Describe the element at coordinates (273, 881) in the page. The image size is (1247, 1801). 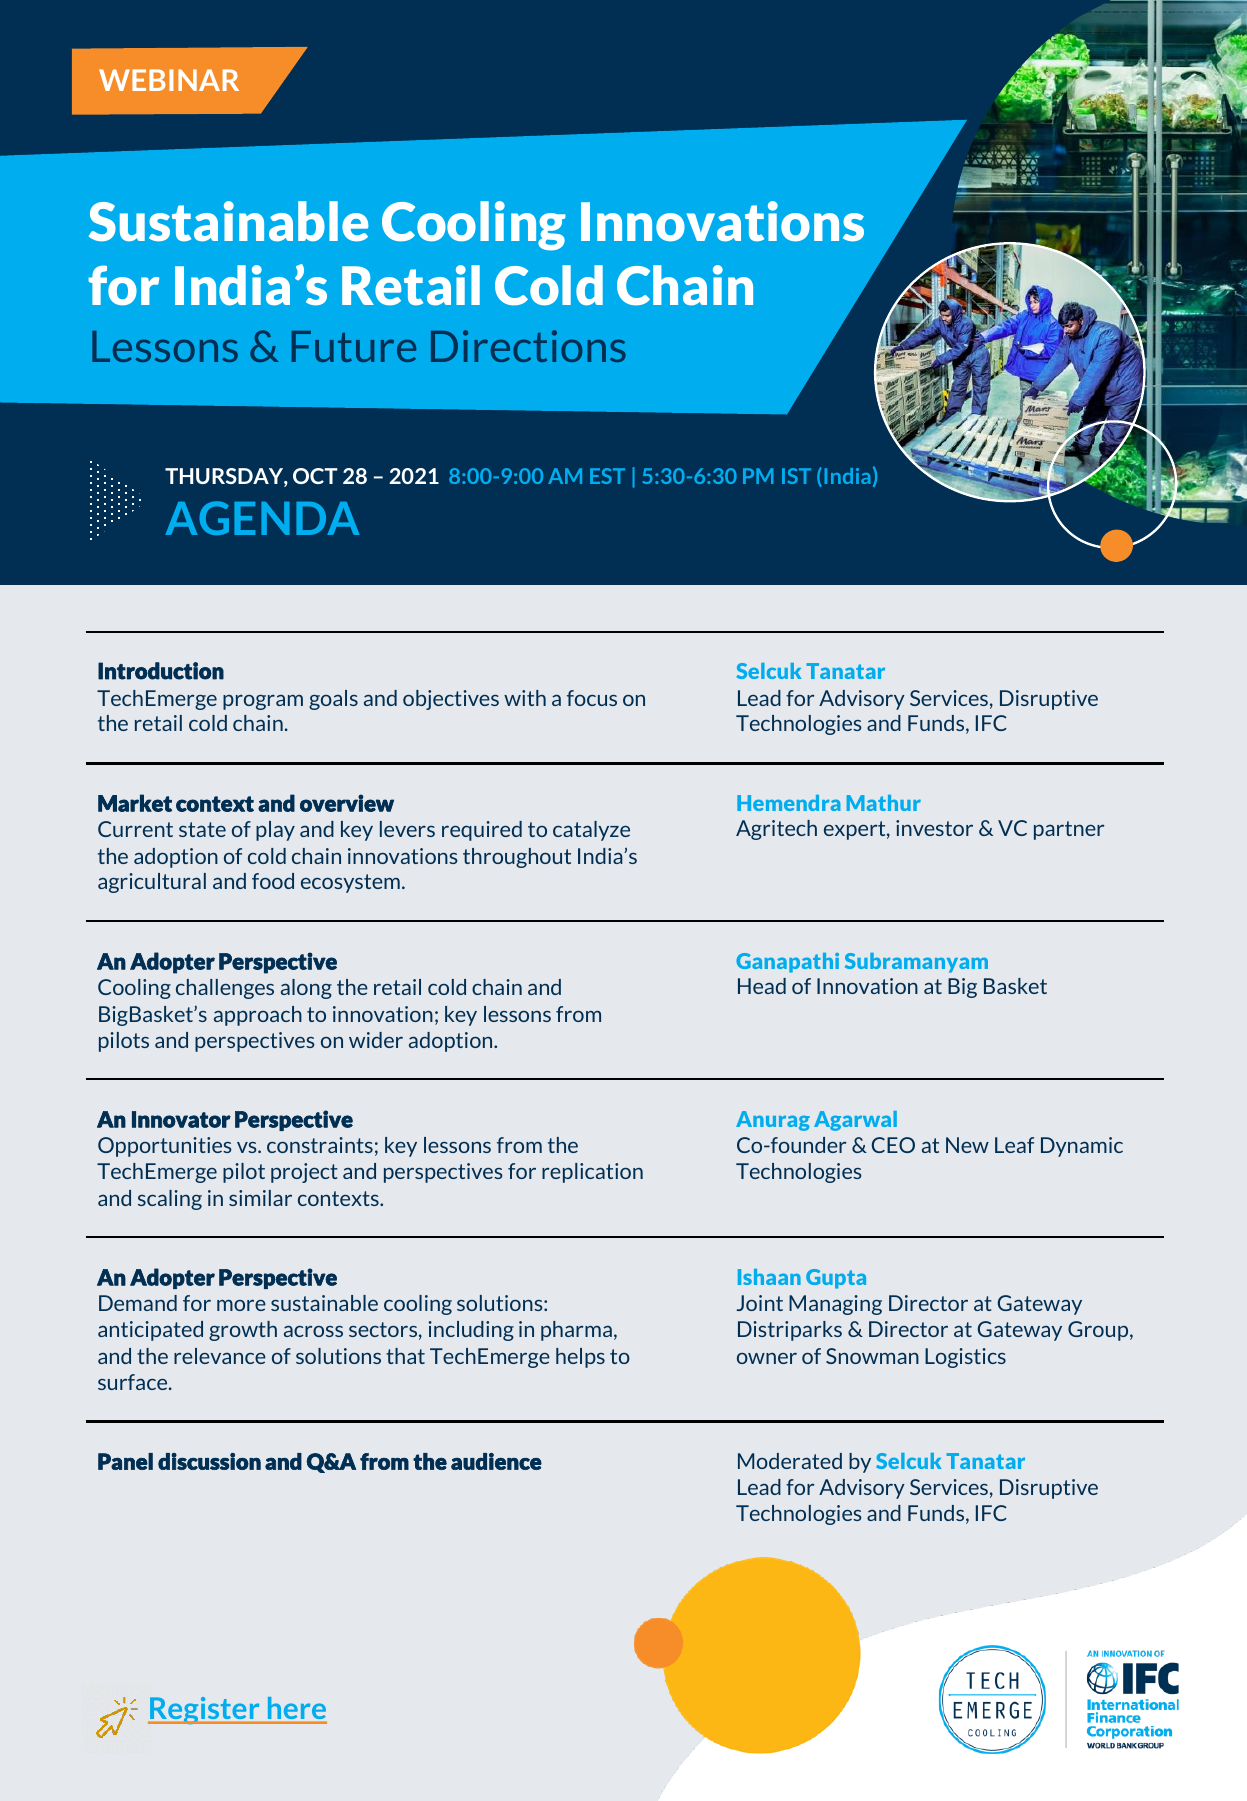
I see `food` at that location.
